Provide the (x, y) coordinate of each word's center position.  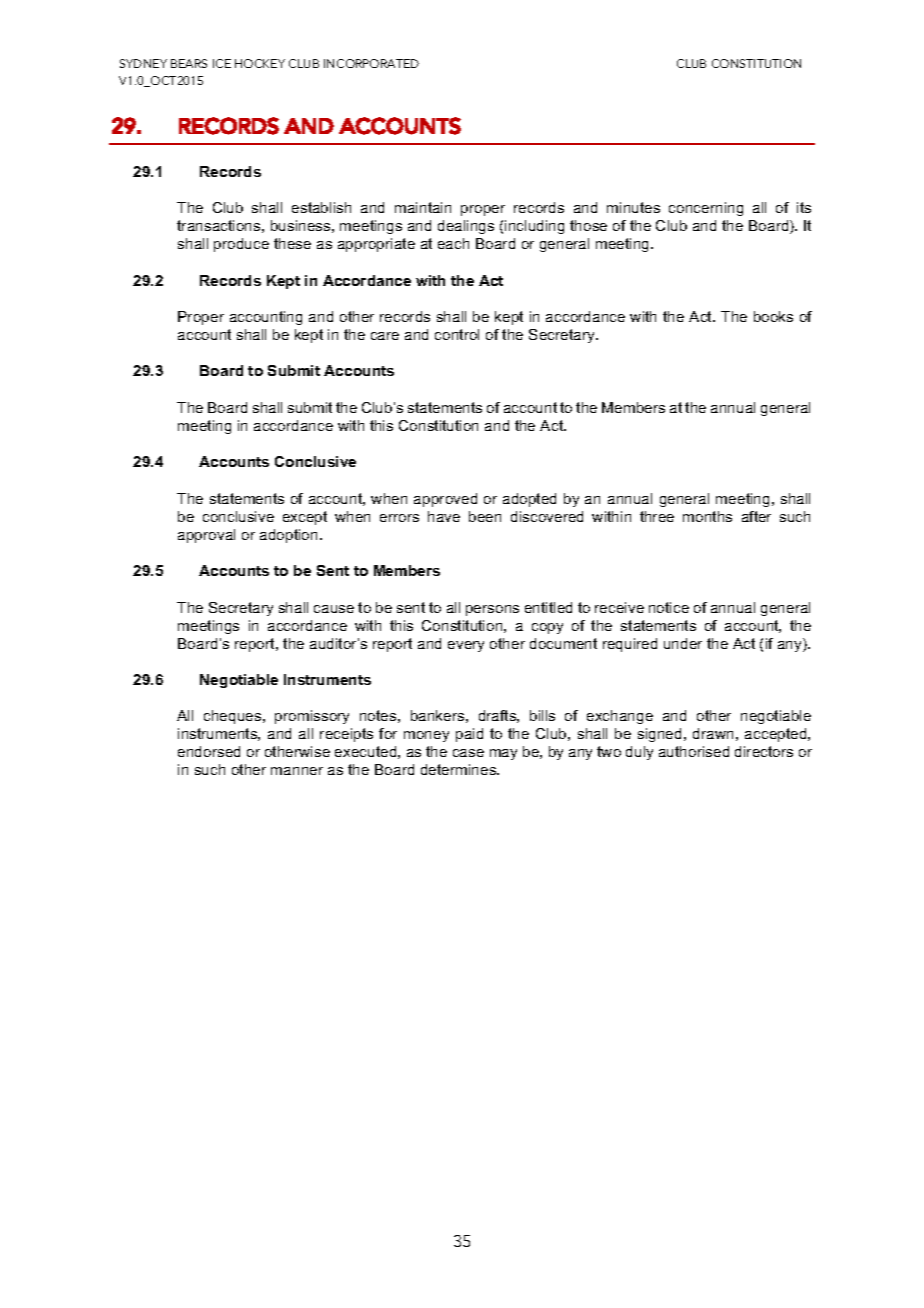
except (305, 518)
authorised (694, 751)
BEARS (189, 63)
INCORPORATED (371, 63)
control (457, 334)
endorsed (209, 751)
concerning (706, 209)
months (707, 516)
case (468, 753)
